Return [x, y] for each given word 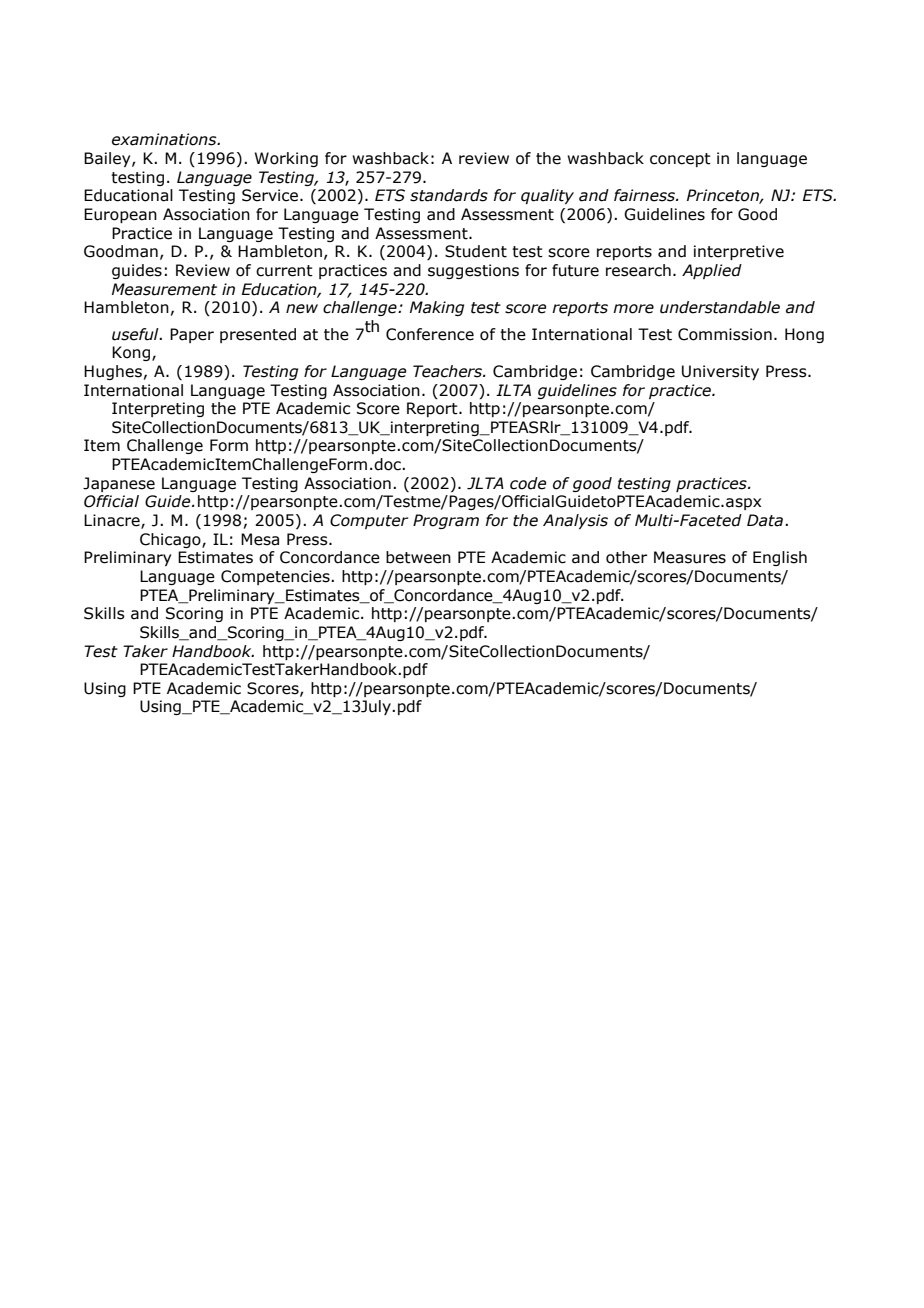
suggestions [473, 271]
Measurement [164, 289]
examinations [165, 139]
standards [449, 195]
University [720, 372]
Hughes [113, 372]
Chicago [171, 540]
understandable [720, 307]
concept [680, 160]
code [528, 483]
